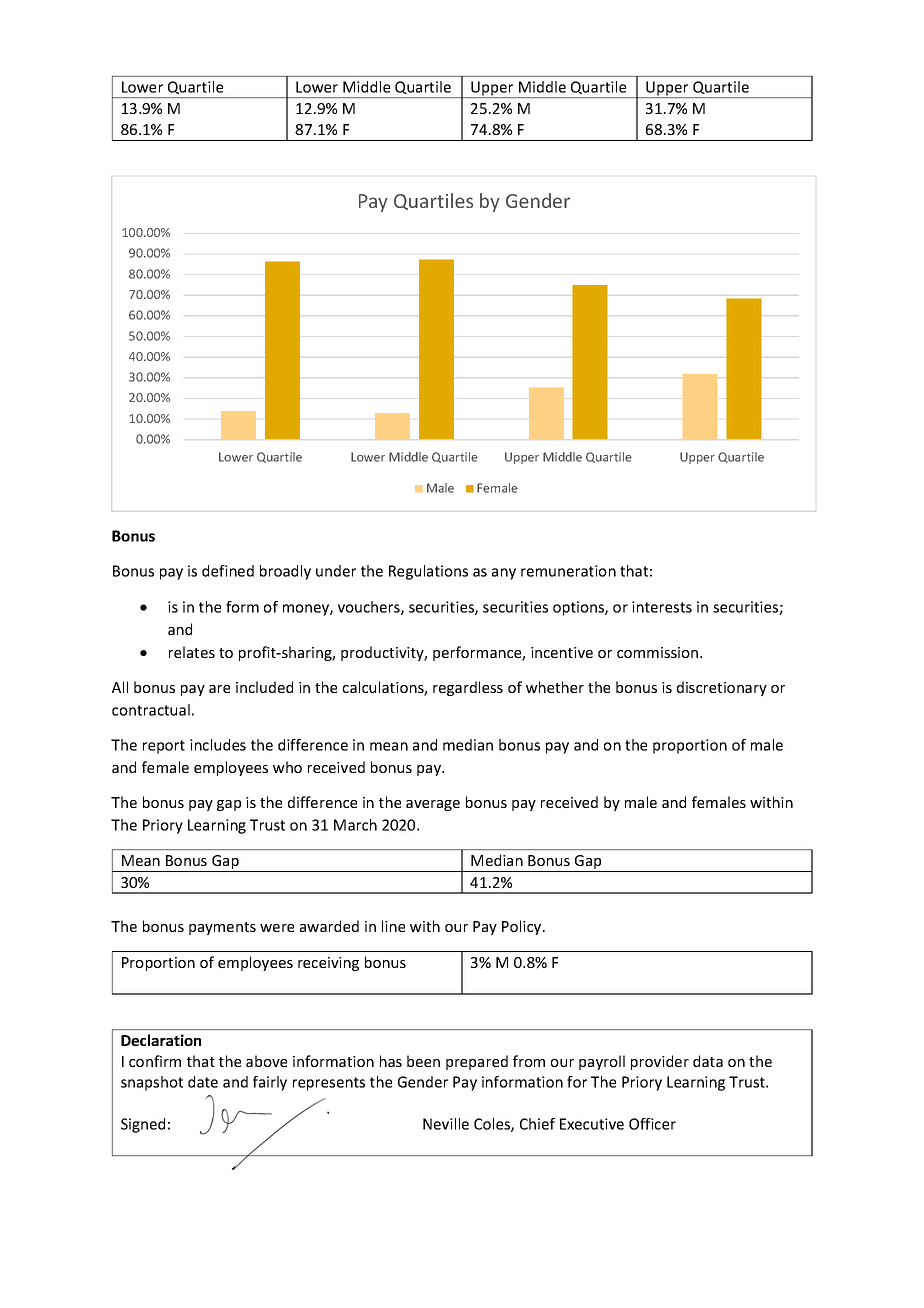 The width and height of the screenshot is (924, 1308). Describe the element at coordinates (222, 928) in the screenshot. I see `payments` at that location.
